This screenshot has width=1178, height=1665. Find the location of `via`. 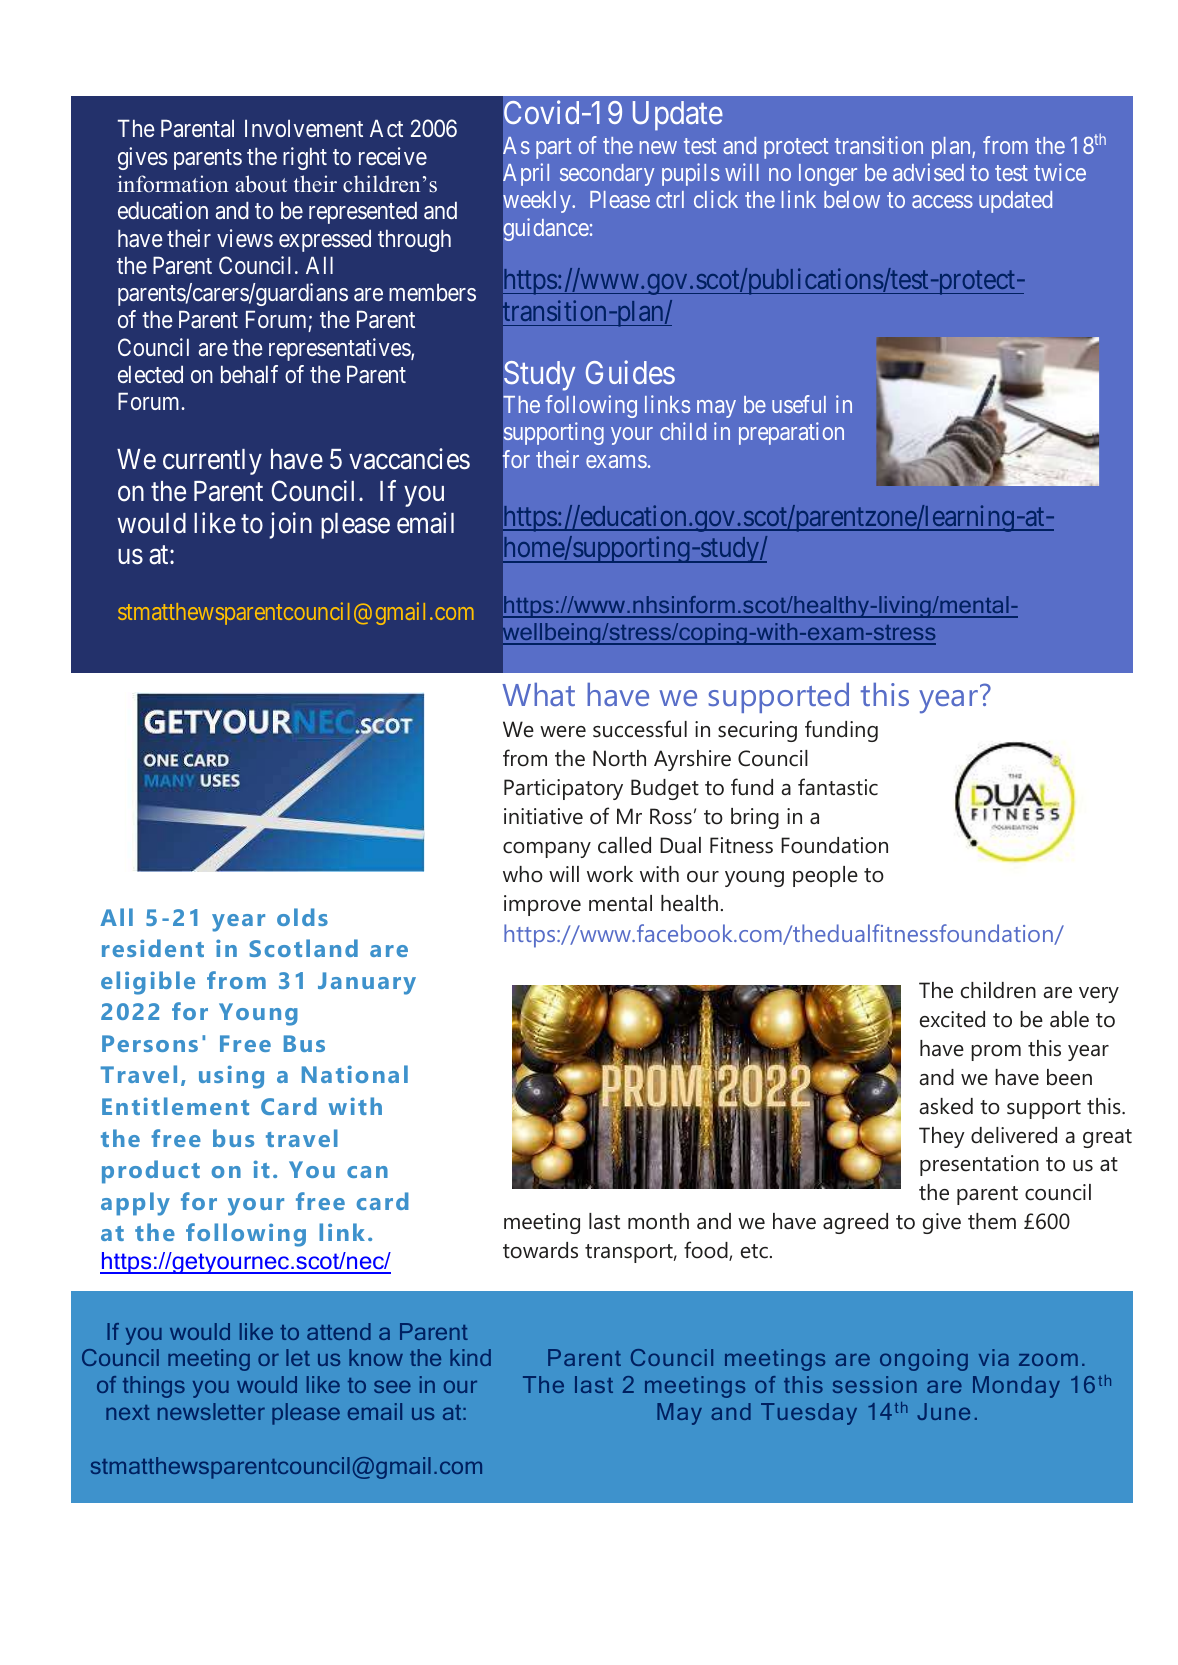

via is located at coordinates (994, 1357).
